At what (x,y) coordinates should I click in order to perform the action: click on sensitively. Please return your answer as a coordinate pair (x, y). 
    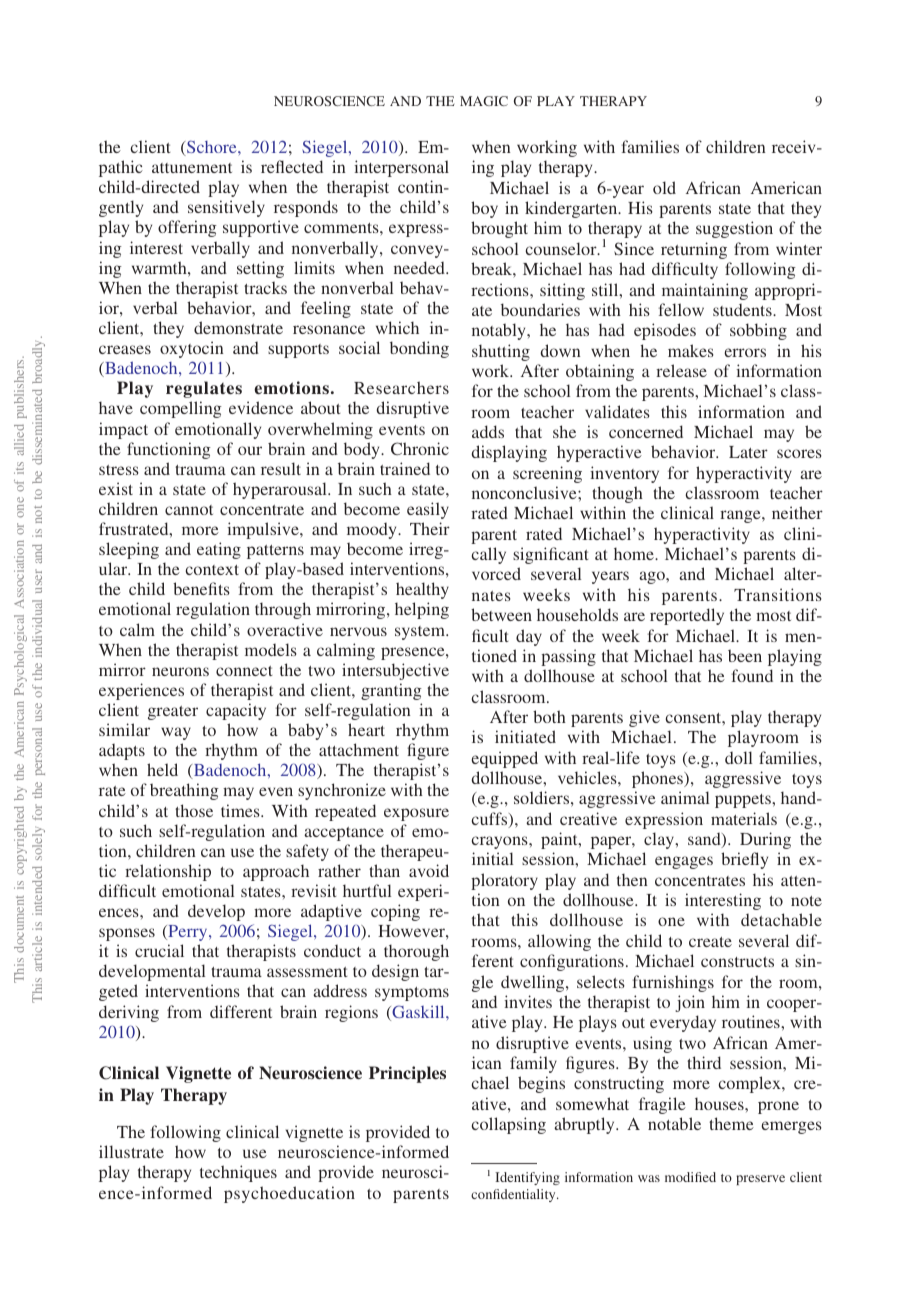
    Looking at the image, I should click on (226, 208).
